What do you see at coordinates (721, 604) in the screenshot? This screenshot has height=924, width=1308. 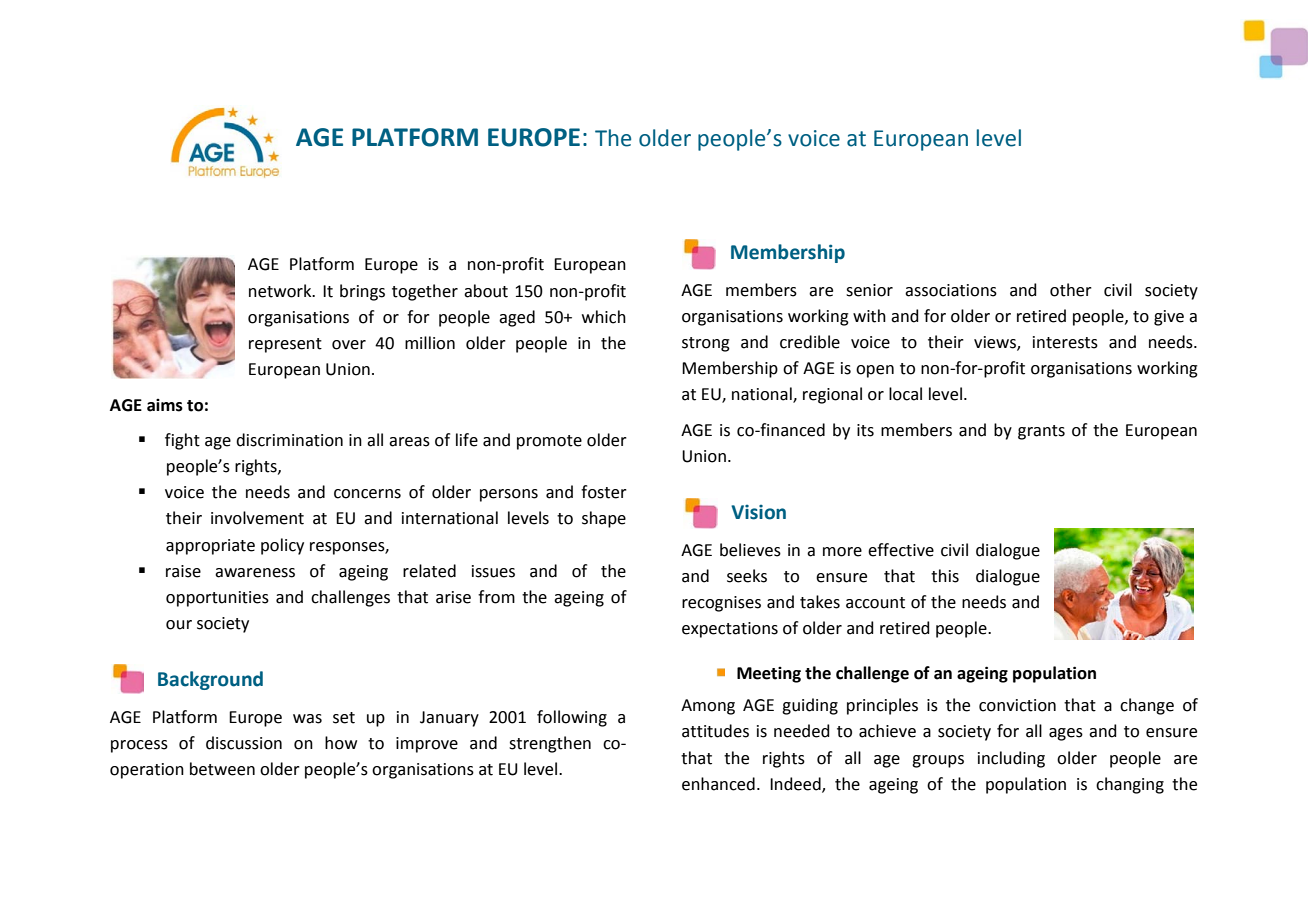 I see `recognises` at bounding box center [721, 604].
